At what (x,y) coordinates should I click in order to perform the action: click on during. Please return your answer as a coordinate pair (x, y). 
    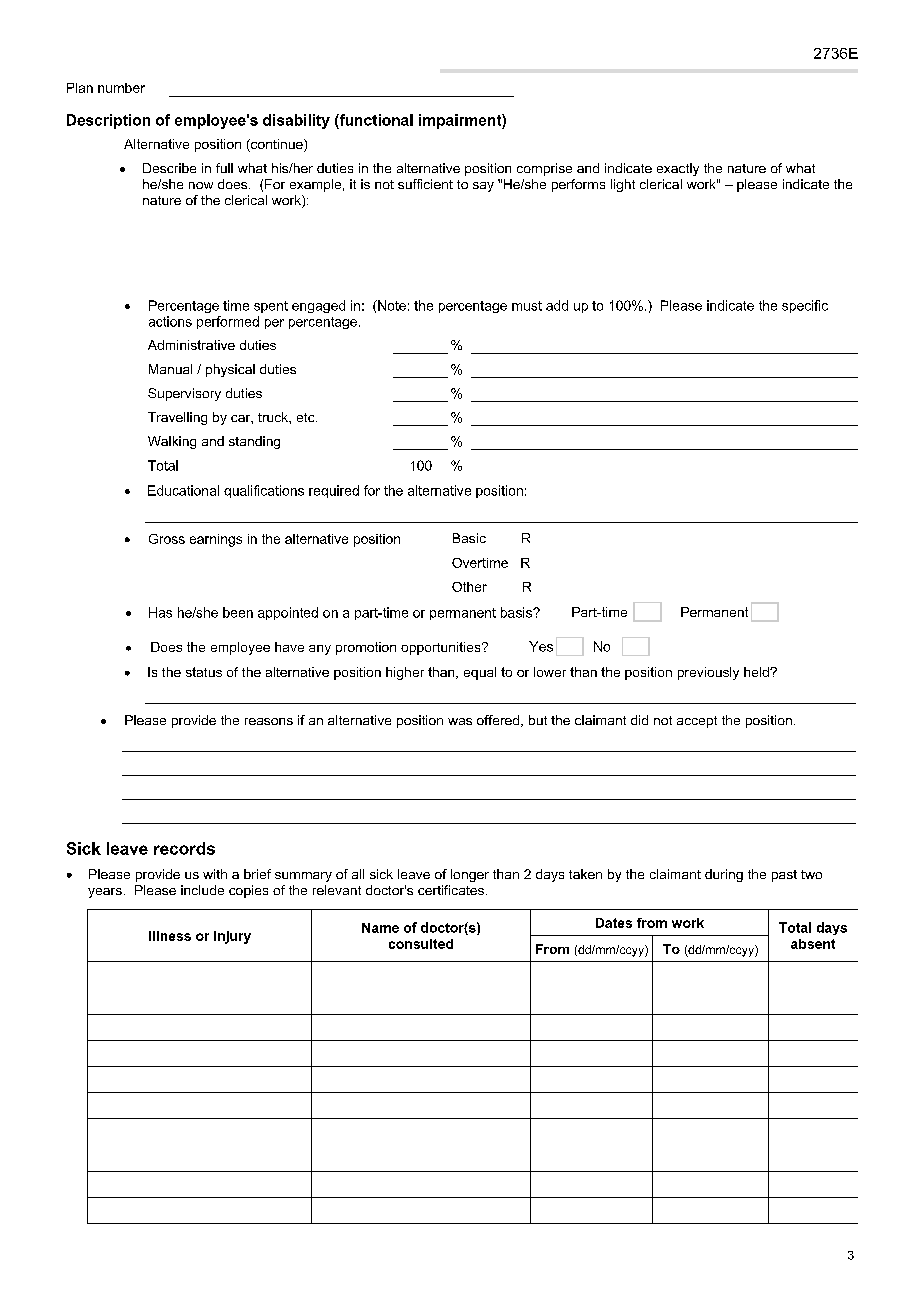
    Looking at the image, I should click on (724, 875).
